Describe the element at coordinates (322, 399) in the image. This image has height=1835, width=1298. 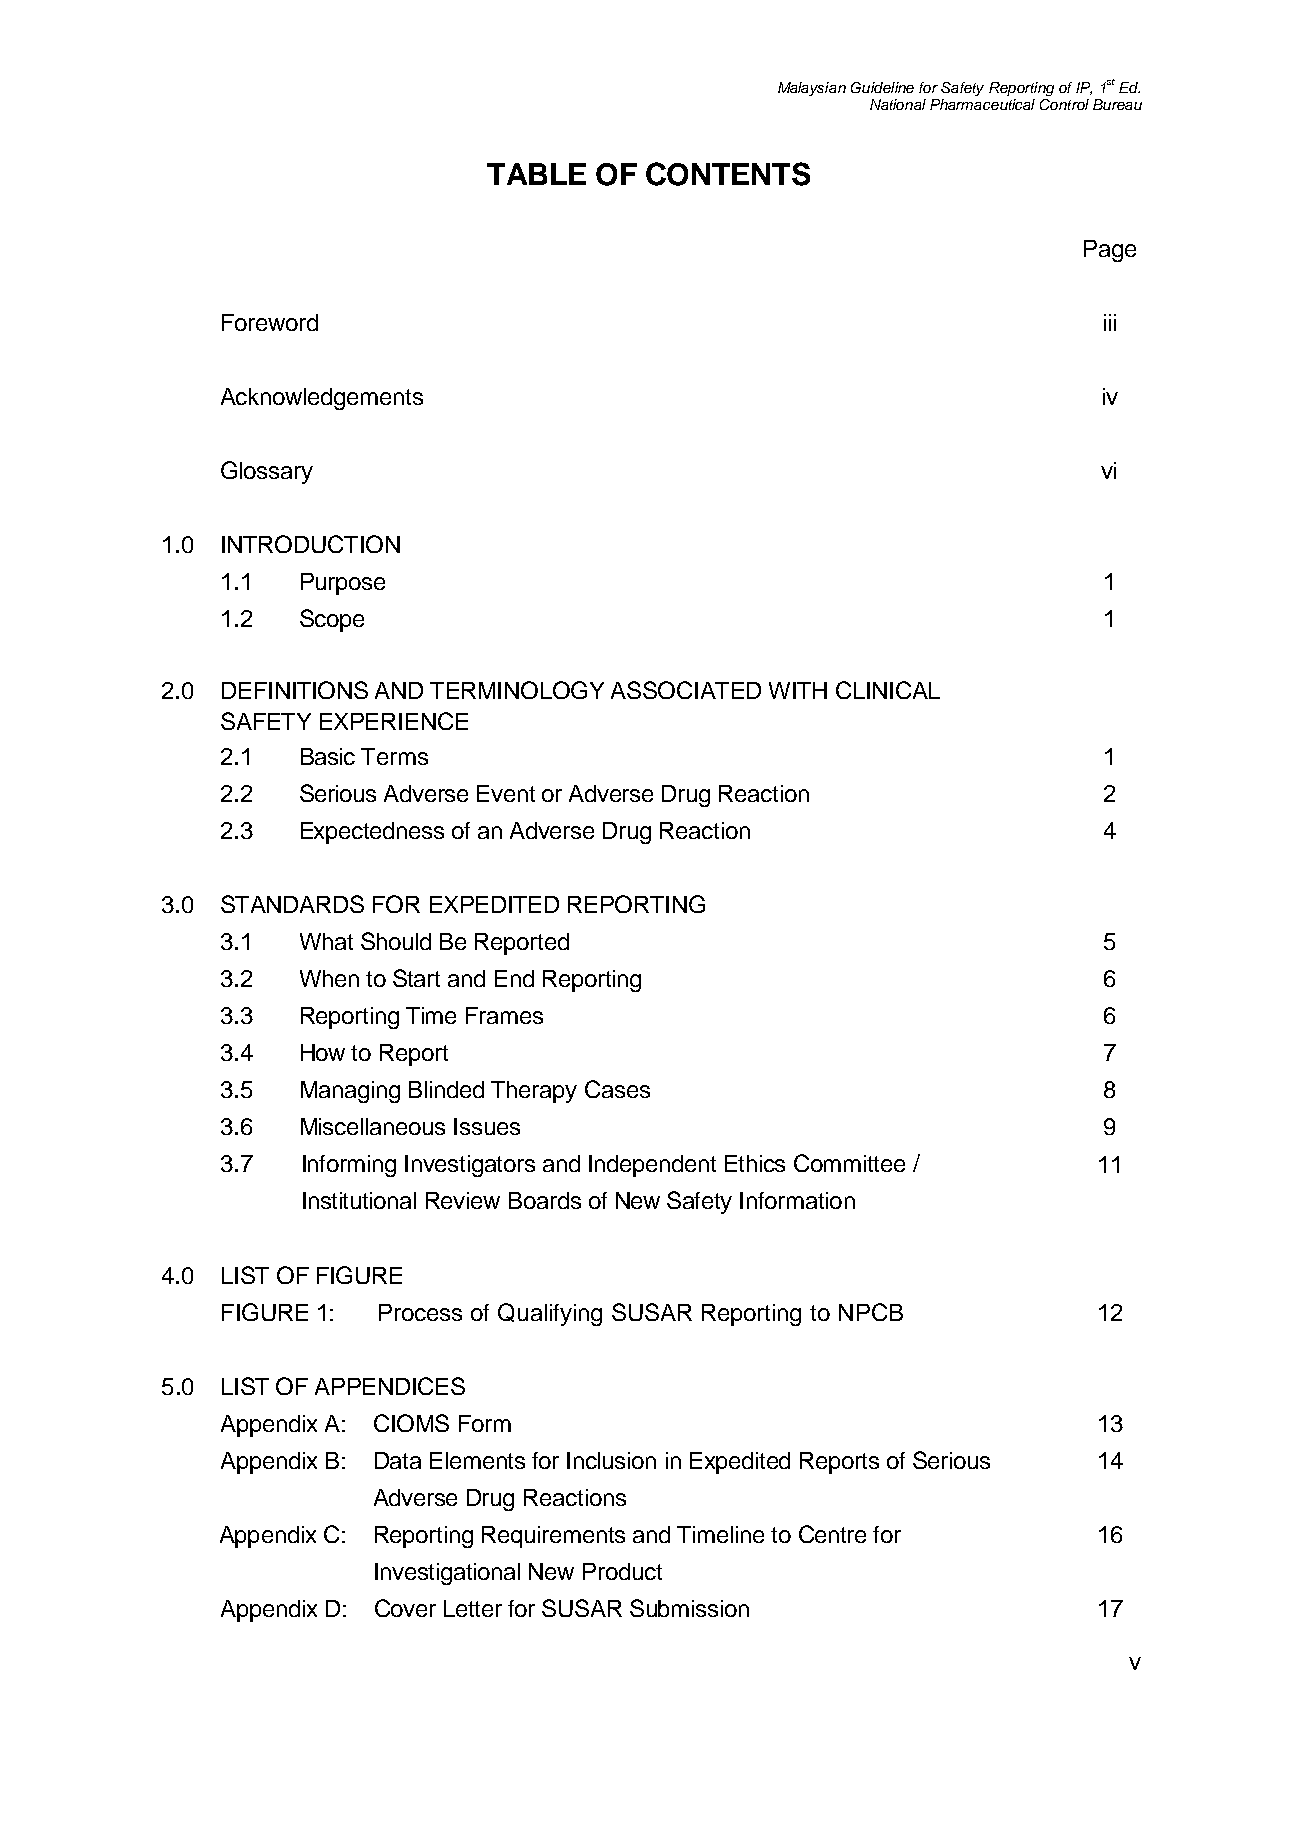
I see `Acknowledgements` at that location.
